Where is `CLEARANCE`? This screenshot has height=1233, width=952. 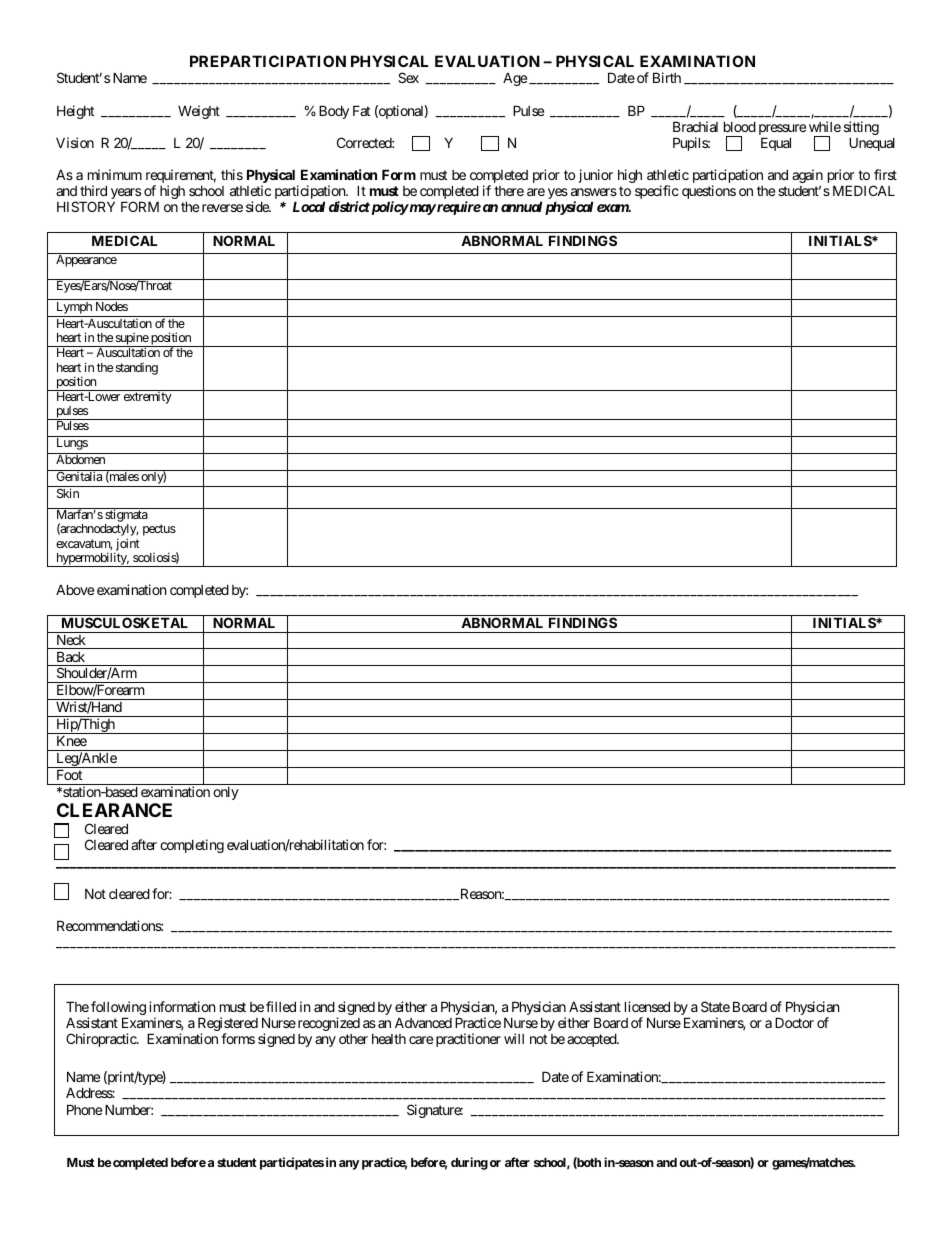
CLEARANCE is located at coordinates (114, 810).
